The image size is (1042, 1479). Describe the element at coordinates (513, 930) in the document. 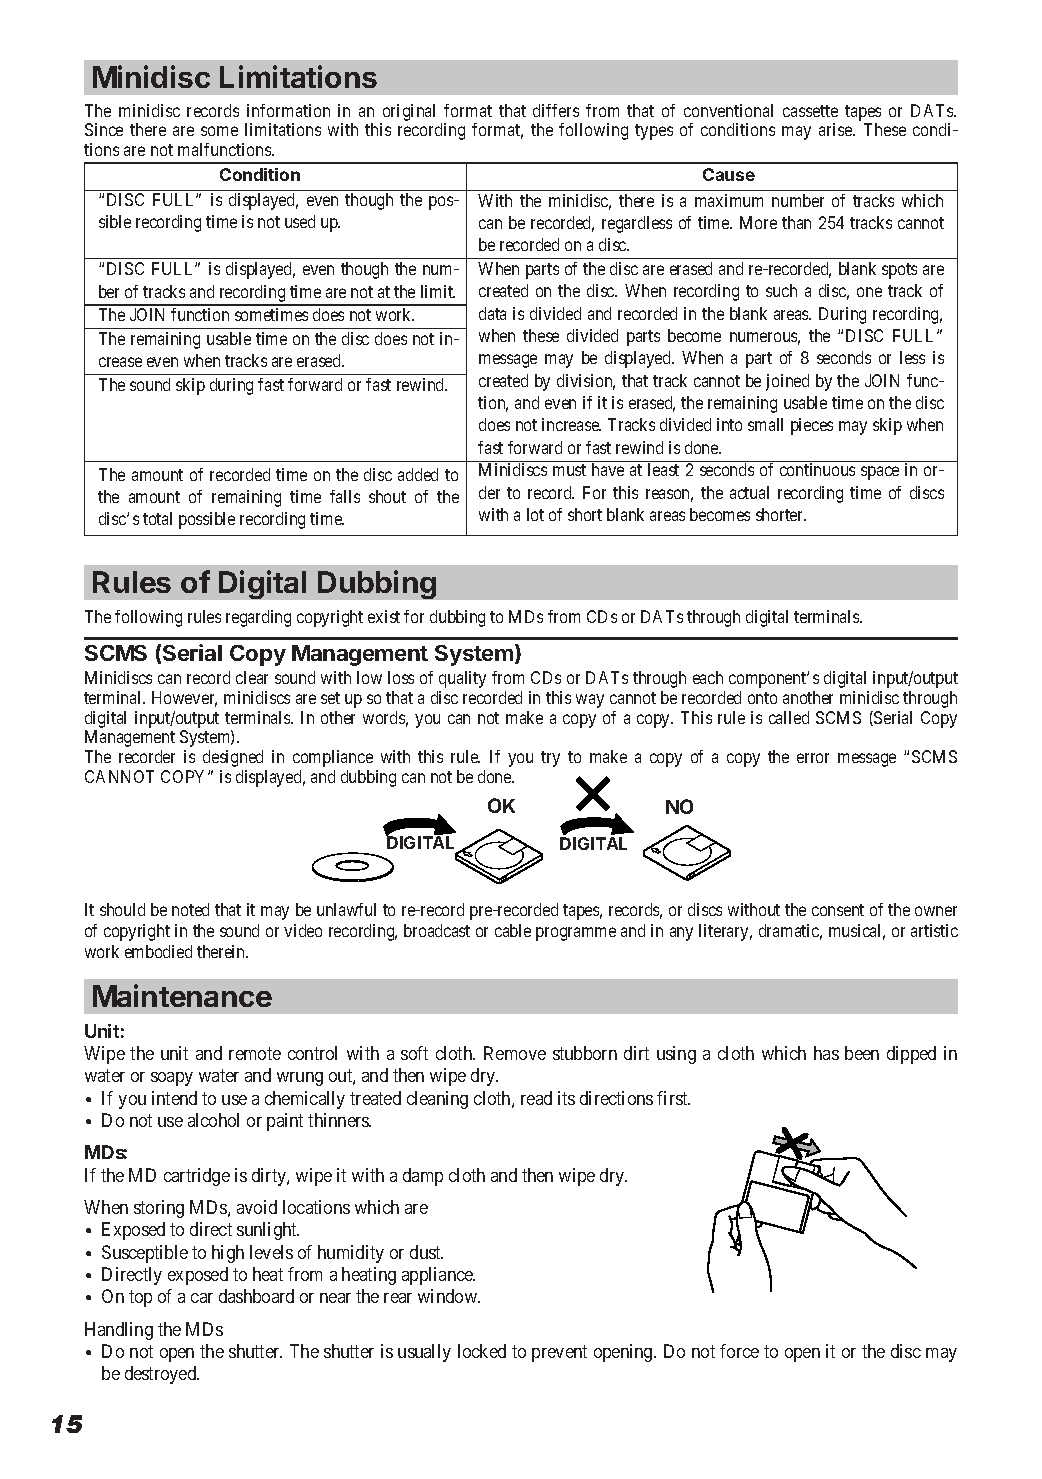

I see `cable` at that location.
